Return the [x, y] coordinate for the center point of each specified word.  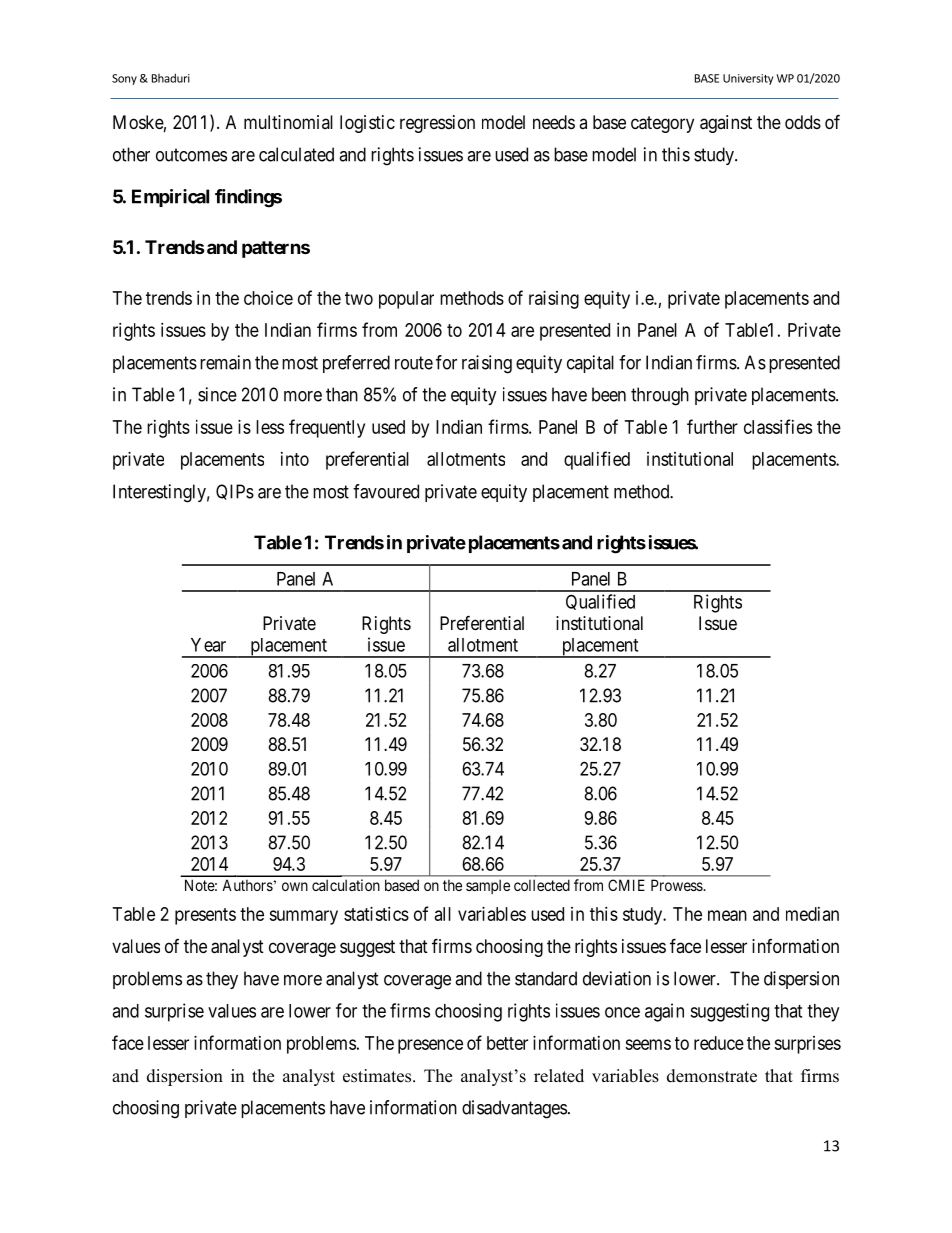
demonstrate [712, 1076]
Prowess [677, 885]
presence [430, 1046]
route [414, 363]
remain [225, 362]
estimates [377, 1076]
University [748, 79]
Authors [247, 885]
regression [437, 124]
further [712, 426]
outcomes [191, 155]
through [660, 396]
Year [208, 645]
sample [488, 886]
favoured [386, 491]
